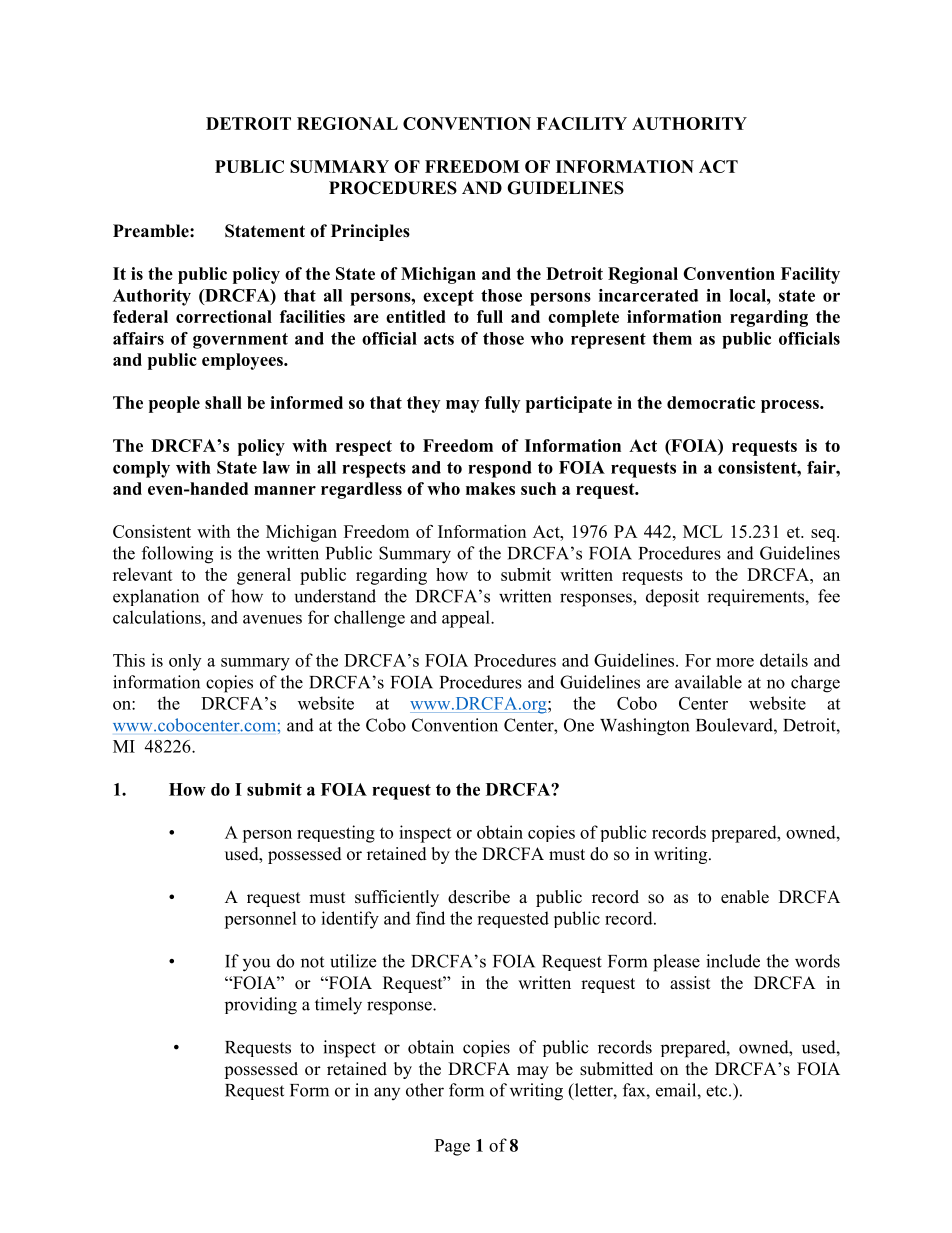 The image size is (952, 1233). I want to click on describe, so click(479, 897).
